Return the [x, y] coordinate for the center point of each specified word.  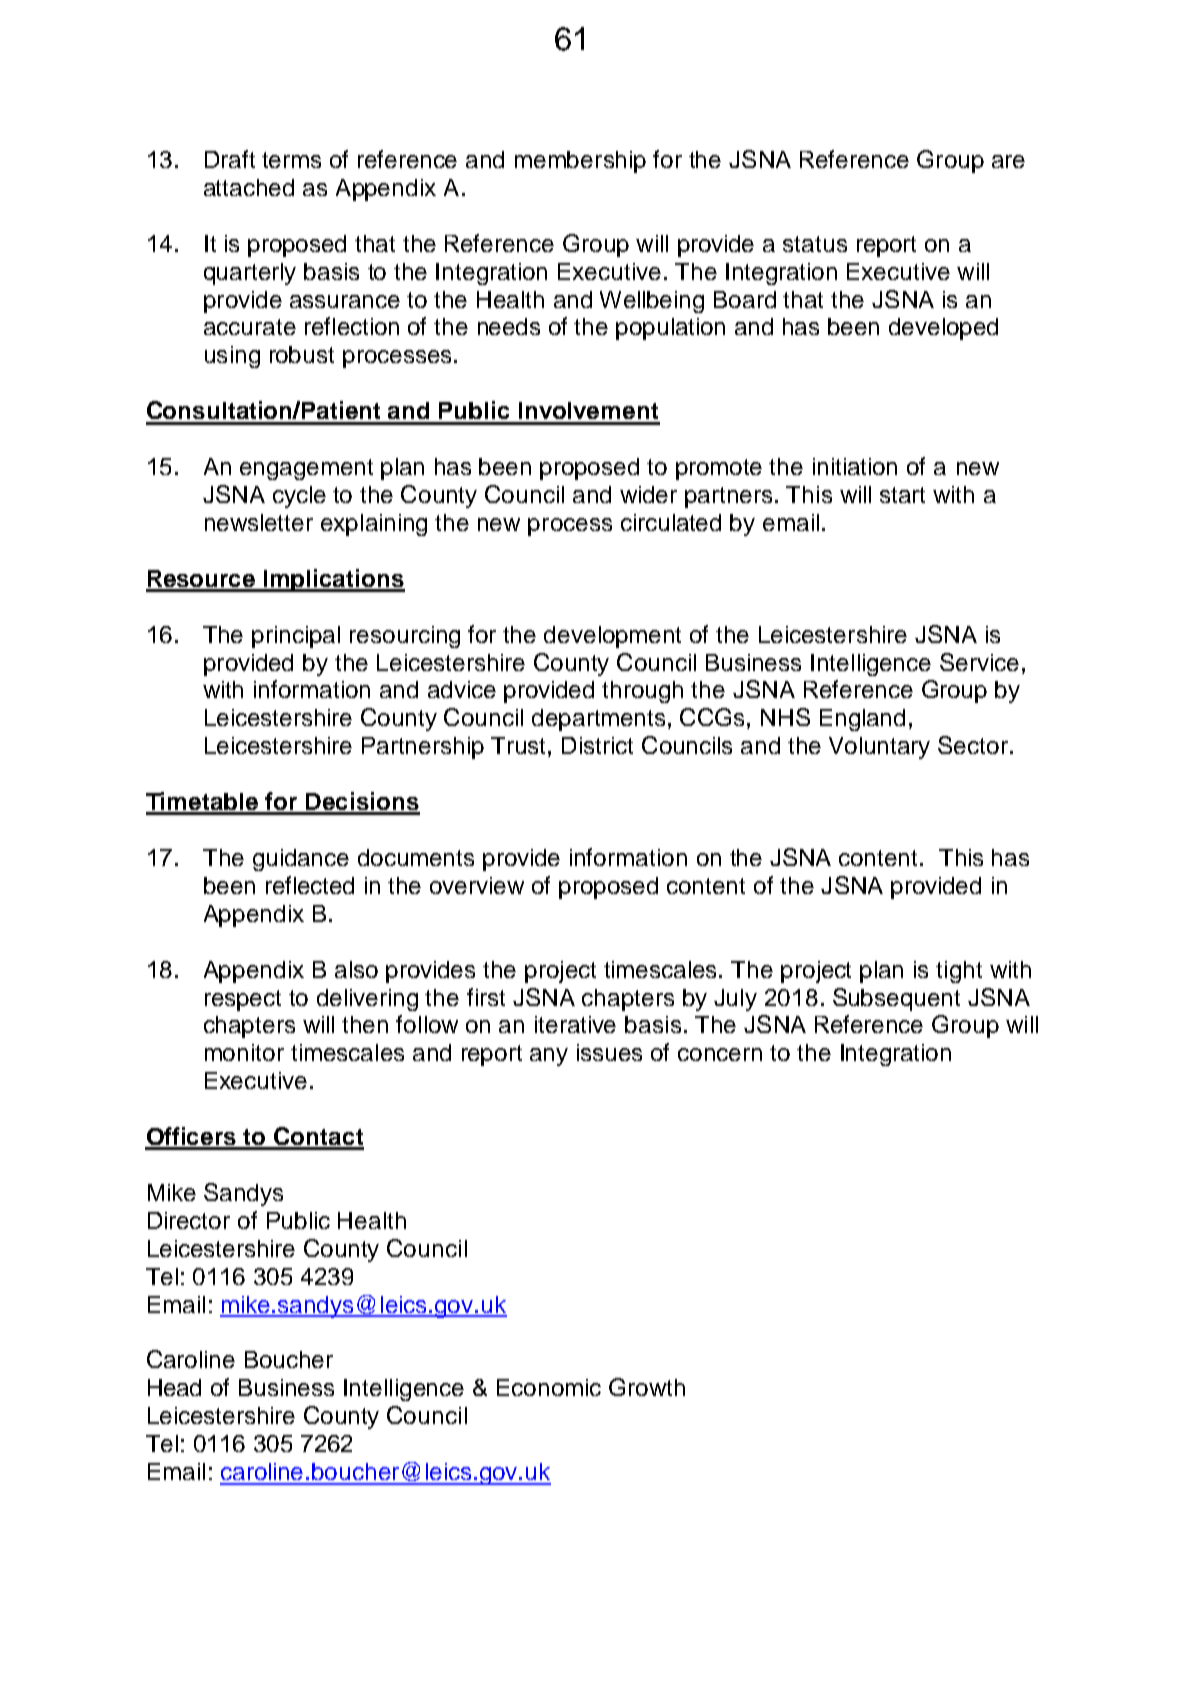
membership [580, 162]
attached [249, 187]
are [1008, 161]
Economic [549, 1387]
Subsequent [896, 999]
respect [243, 1000]
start [902, 495]
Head [174, 1387]
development [612, 637]
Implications [333, 580]
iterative [575, 1024]
